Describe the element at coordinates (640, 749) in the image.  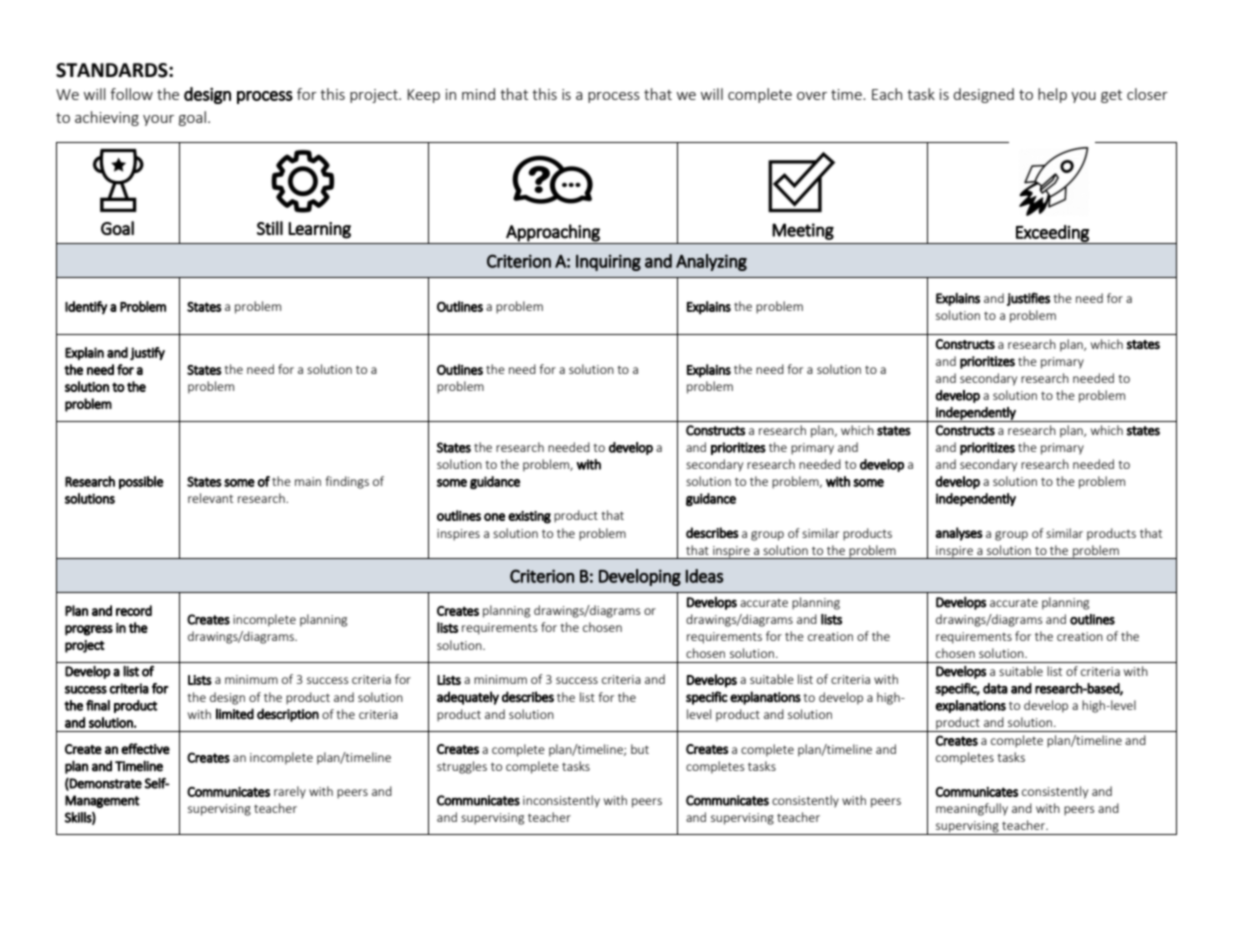
I see `but` at that location.
